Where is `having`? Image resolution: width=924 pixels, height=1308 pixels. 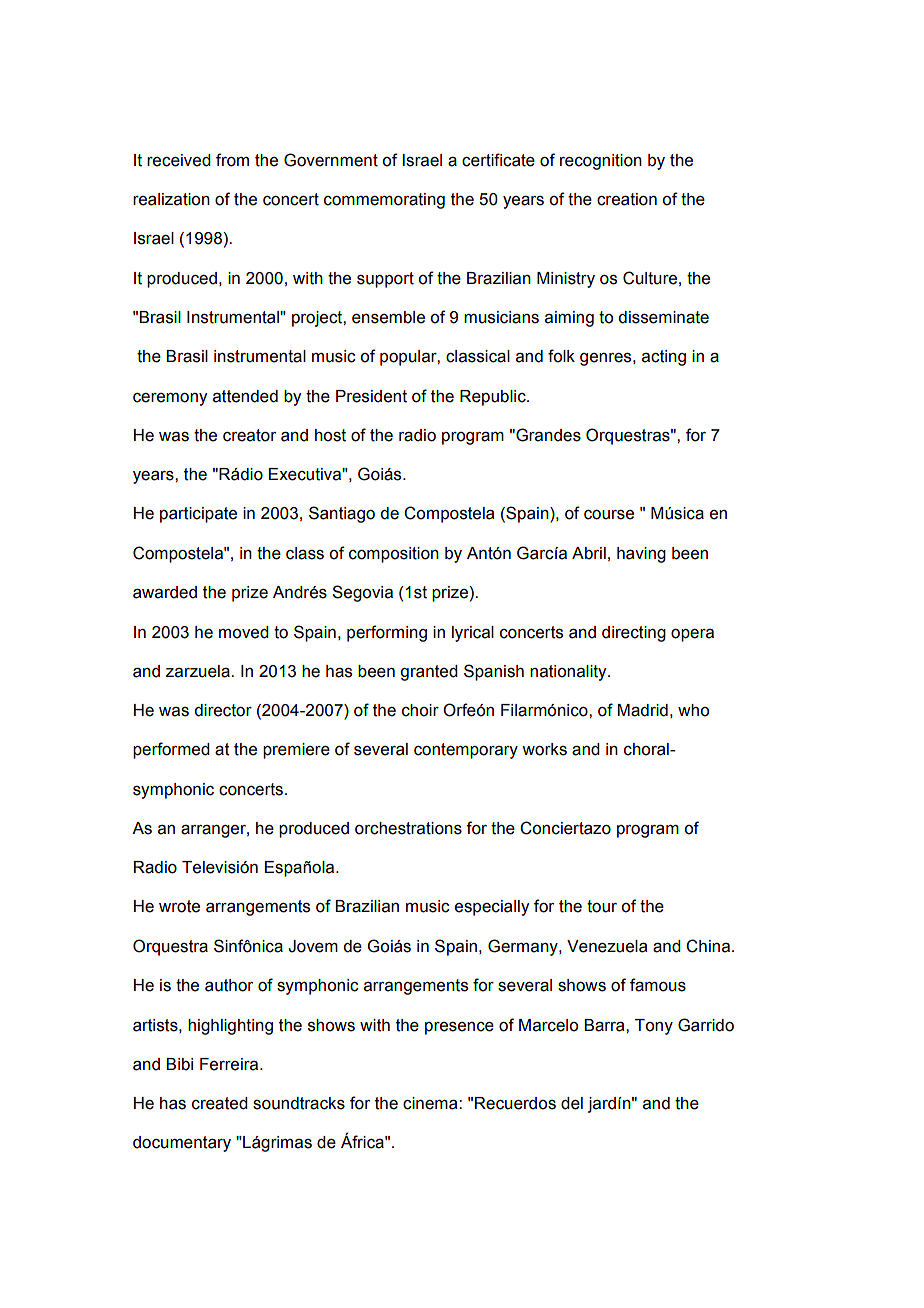 having is located at coordinates (641, 555).
